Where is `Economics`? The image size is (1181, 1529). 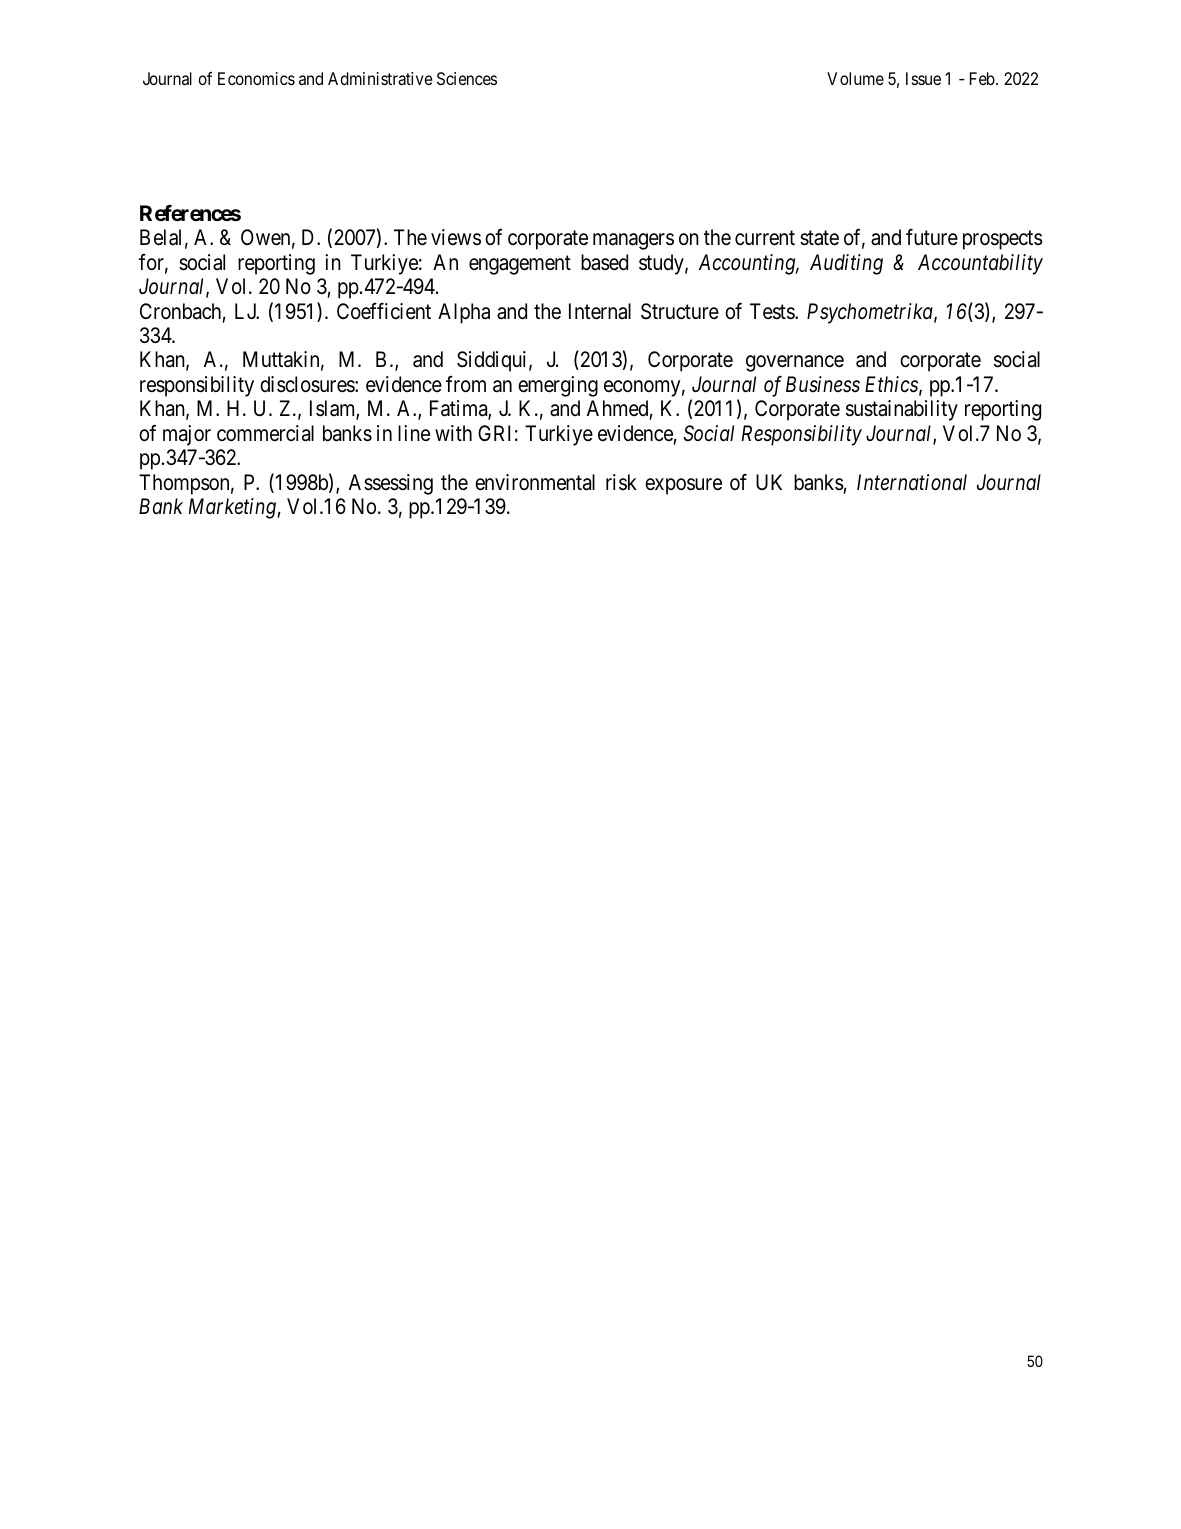
Economics is located at coordinates (256, 78).
